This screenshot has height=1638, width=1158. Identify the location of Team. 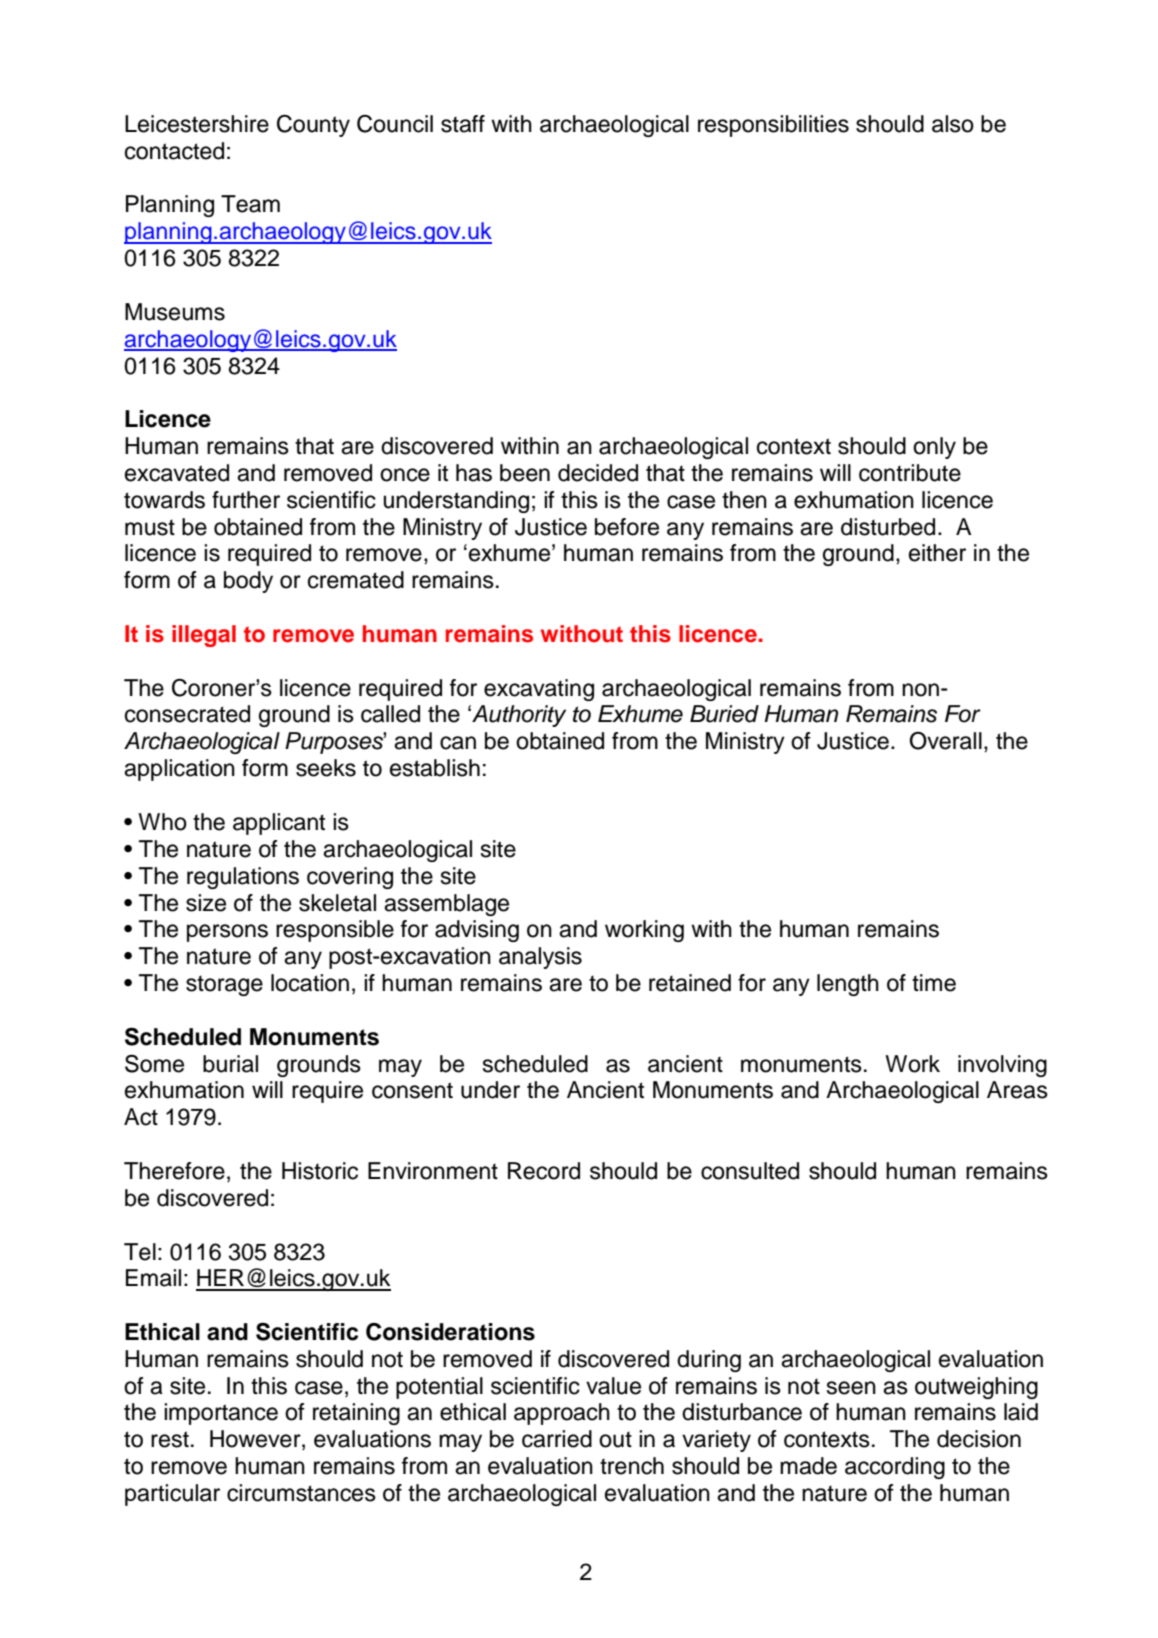
(250, 204).
